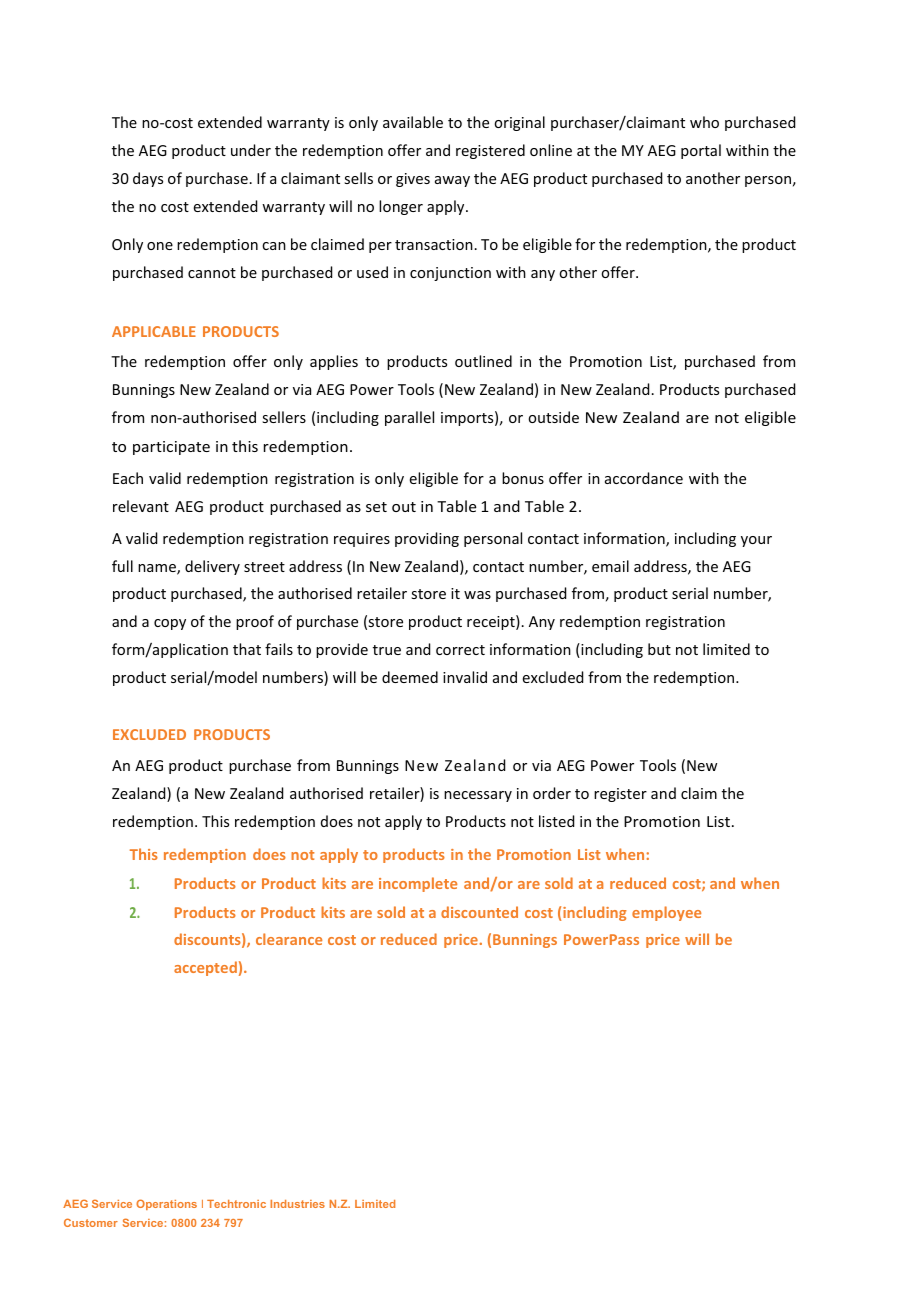  Describe the element at coordinates (644, 478) in the screenshot. I see `accordance` at that location.
